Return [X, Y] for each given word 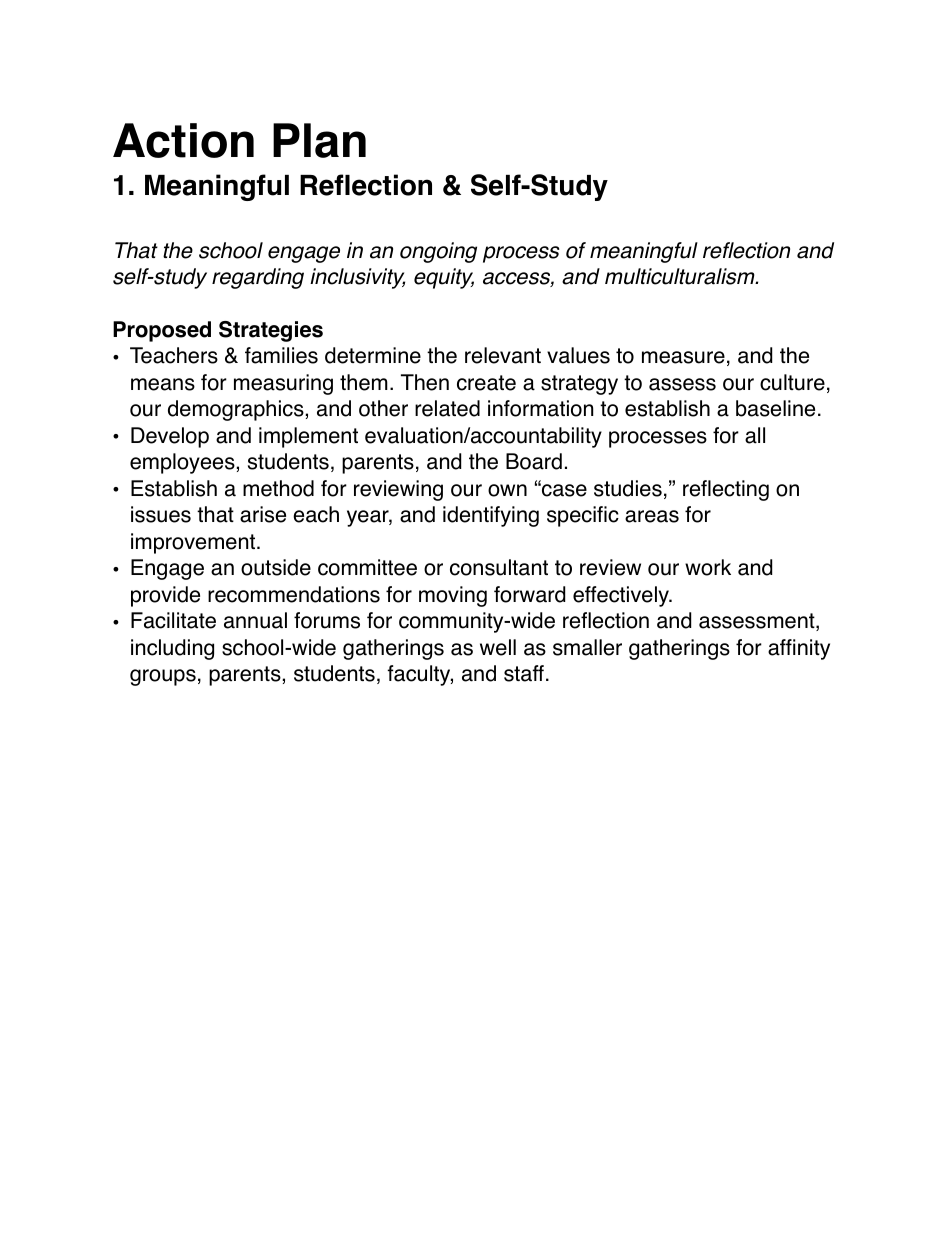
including [172, 649]
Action [183, 140]
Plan [319, 140]
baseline [775, 408]
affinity [799, 649]
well [498, 647]
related [447, 408]
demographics [236, 410]
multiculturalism [681, 276]
